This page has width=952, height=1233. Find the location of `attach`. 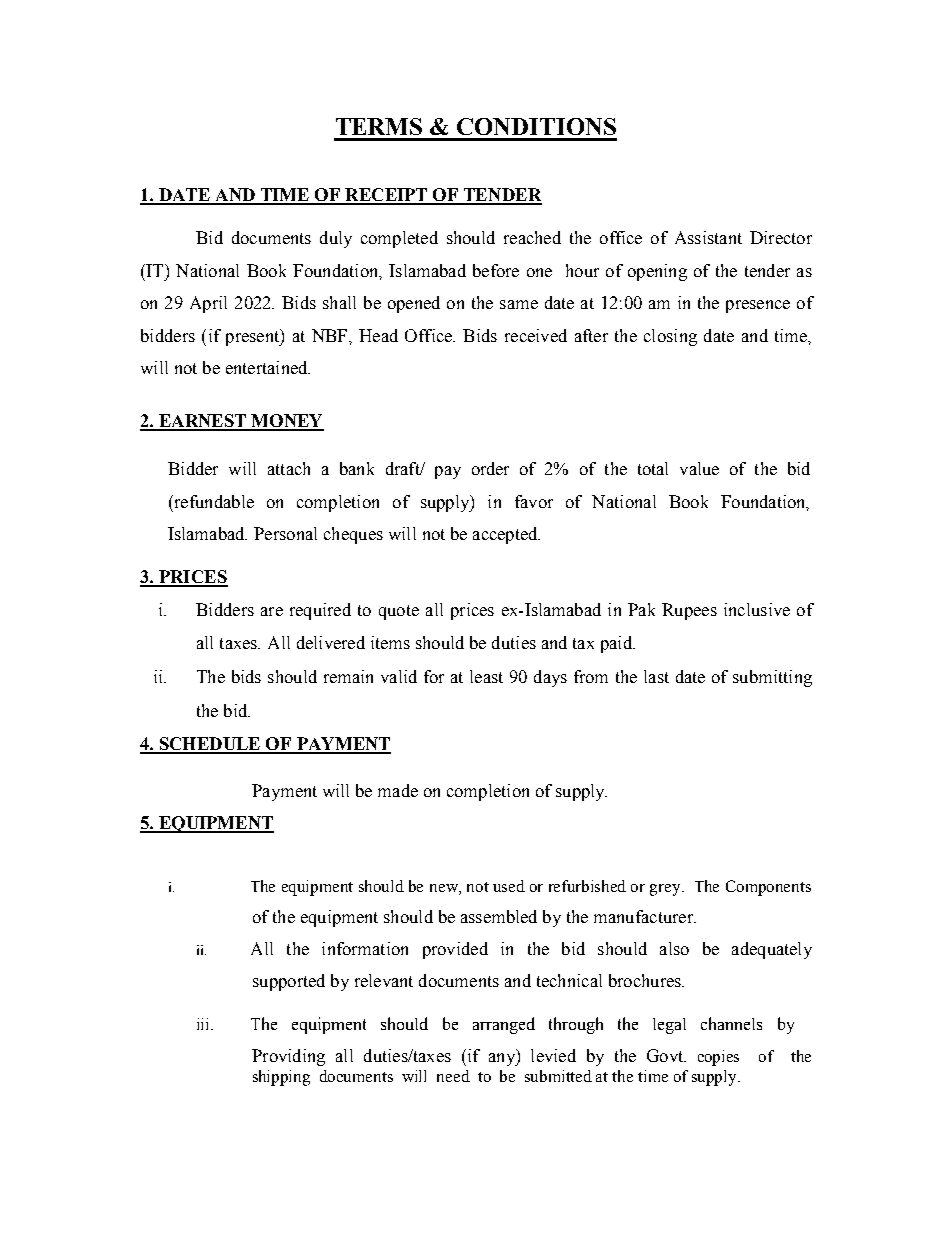

attach is located at coordinates (289, 468).
